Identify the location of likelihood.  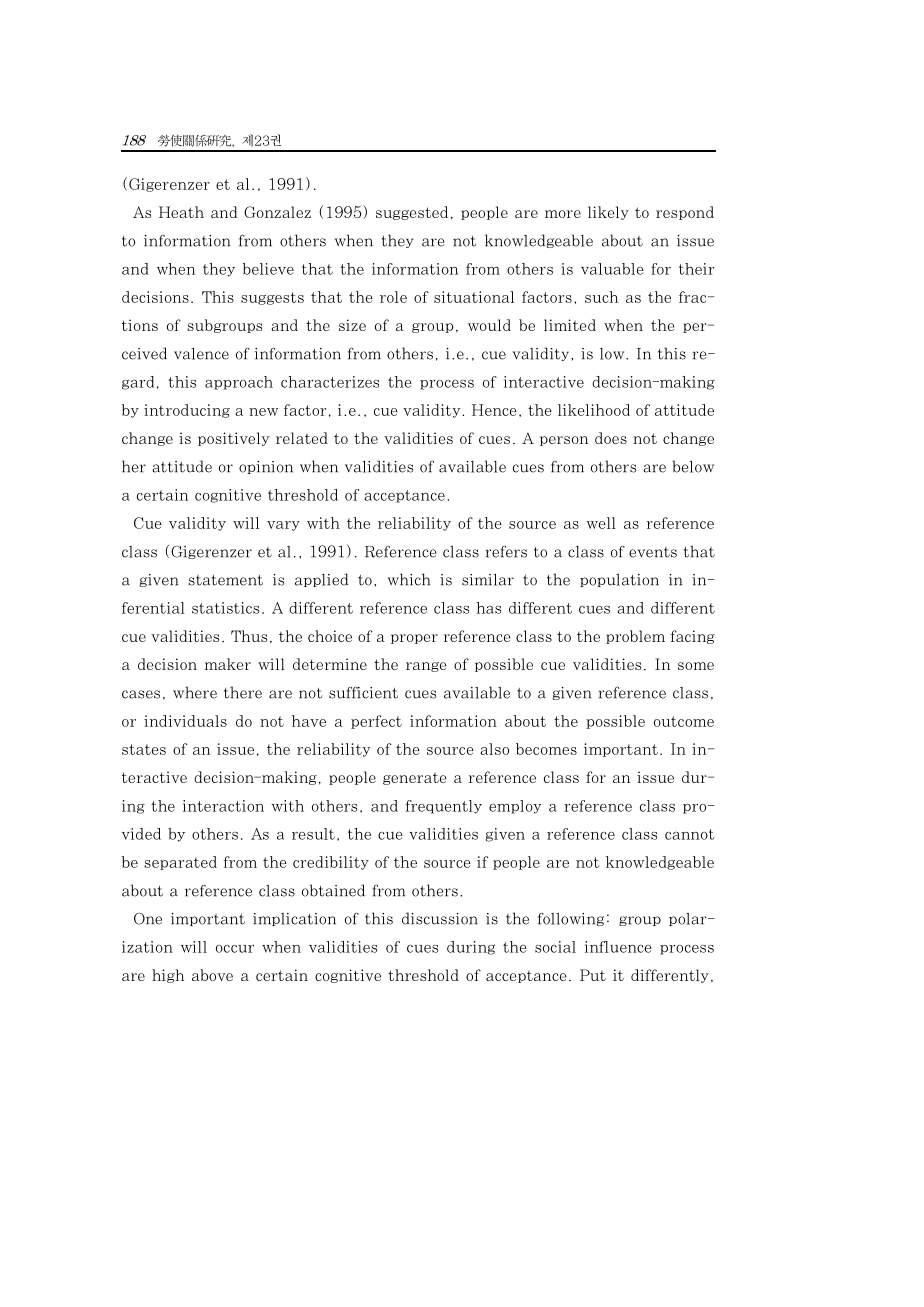
(598, 410).
